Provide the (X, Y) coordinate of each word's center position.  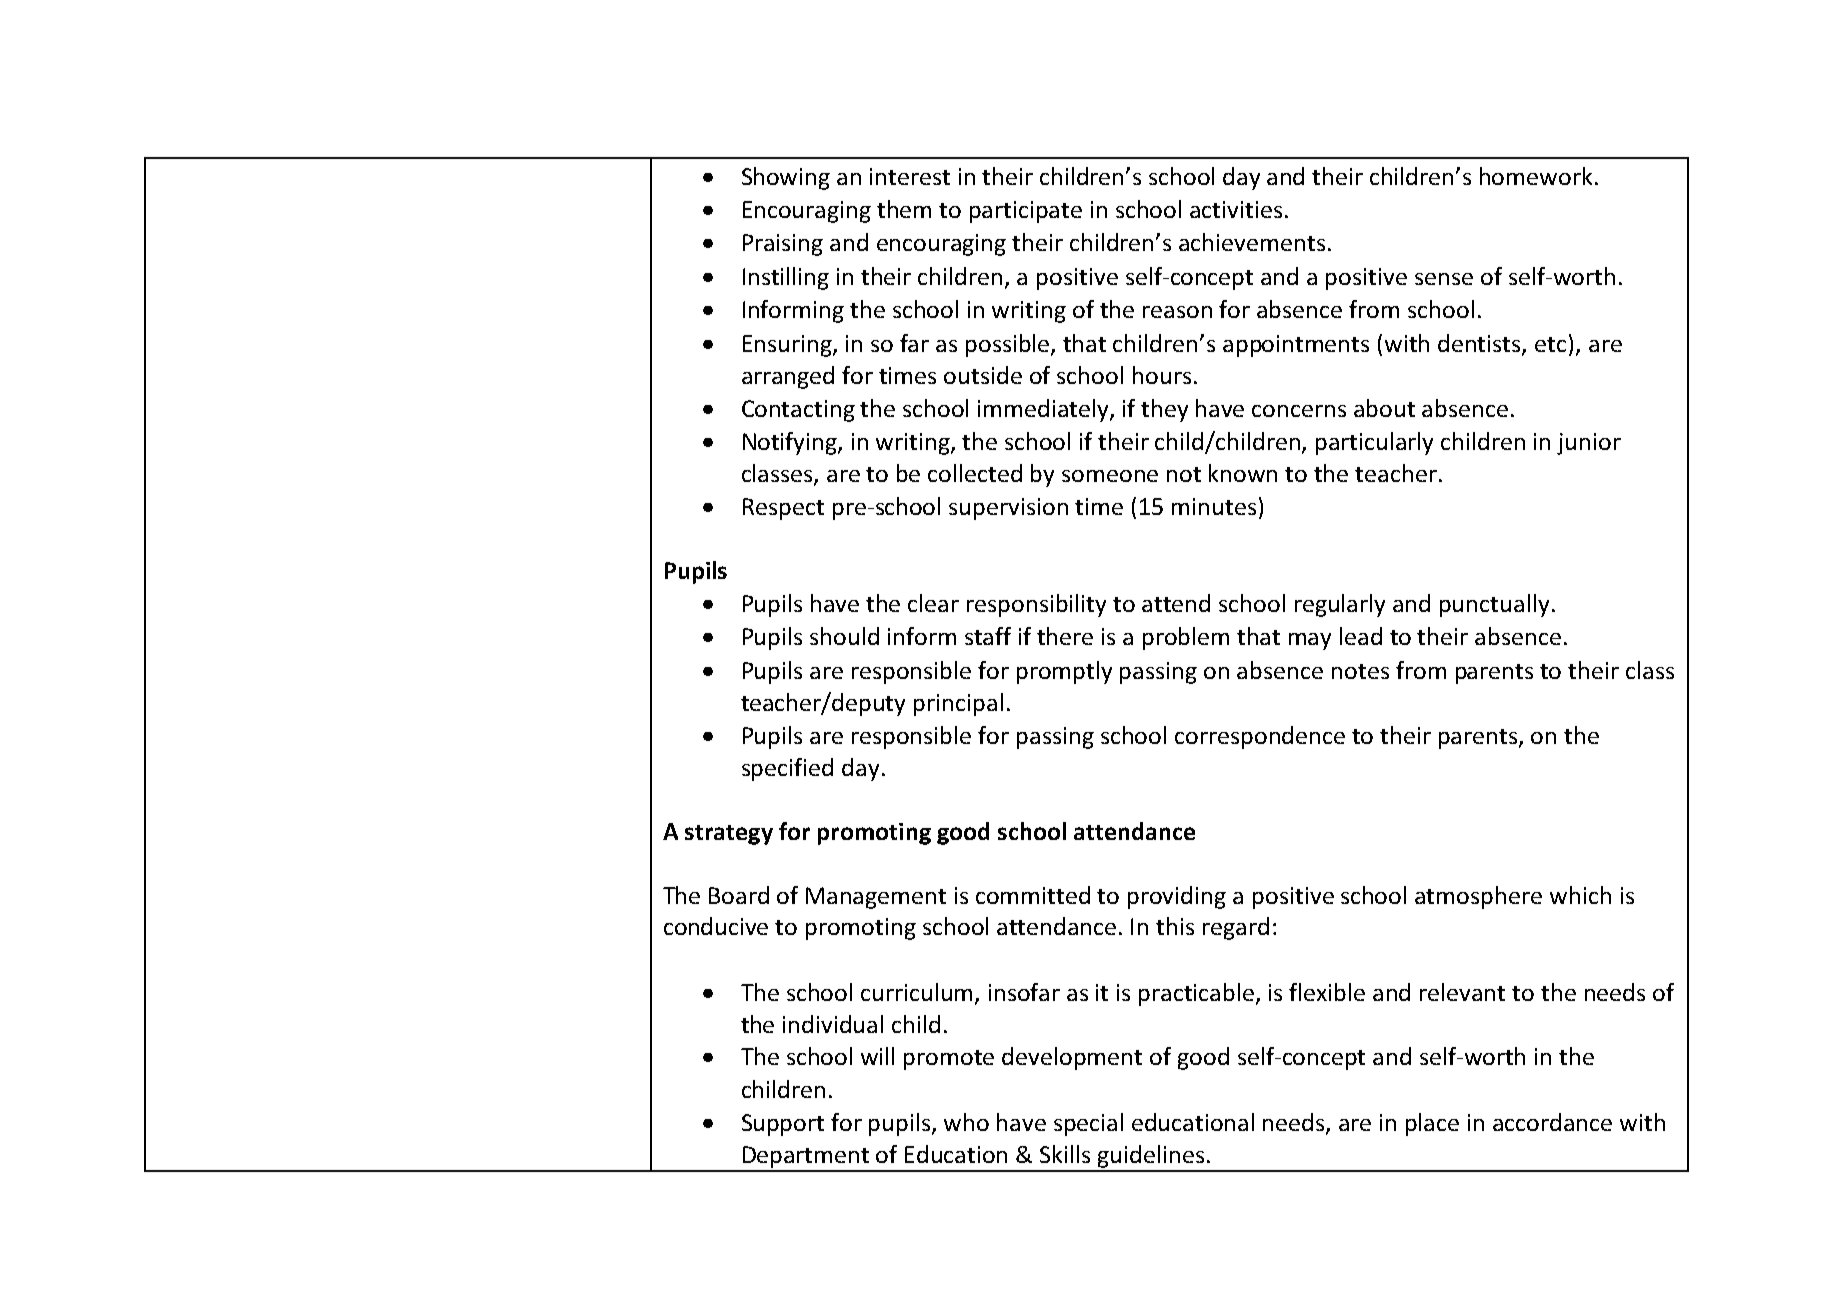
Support (783, 1125)
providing (1177, 897)
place (1432, 1124)
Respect (783, 509)
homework (1536, 176)
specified (787, 769)
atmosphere (1478, 897)
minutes (1214, 506)
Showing (786, 178)
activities (1236, 209)
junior (1589, 444)
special (1088, 1124)
